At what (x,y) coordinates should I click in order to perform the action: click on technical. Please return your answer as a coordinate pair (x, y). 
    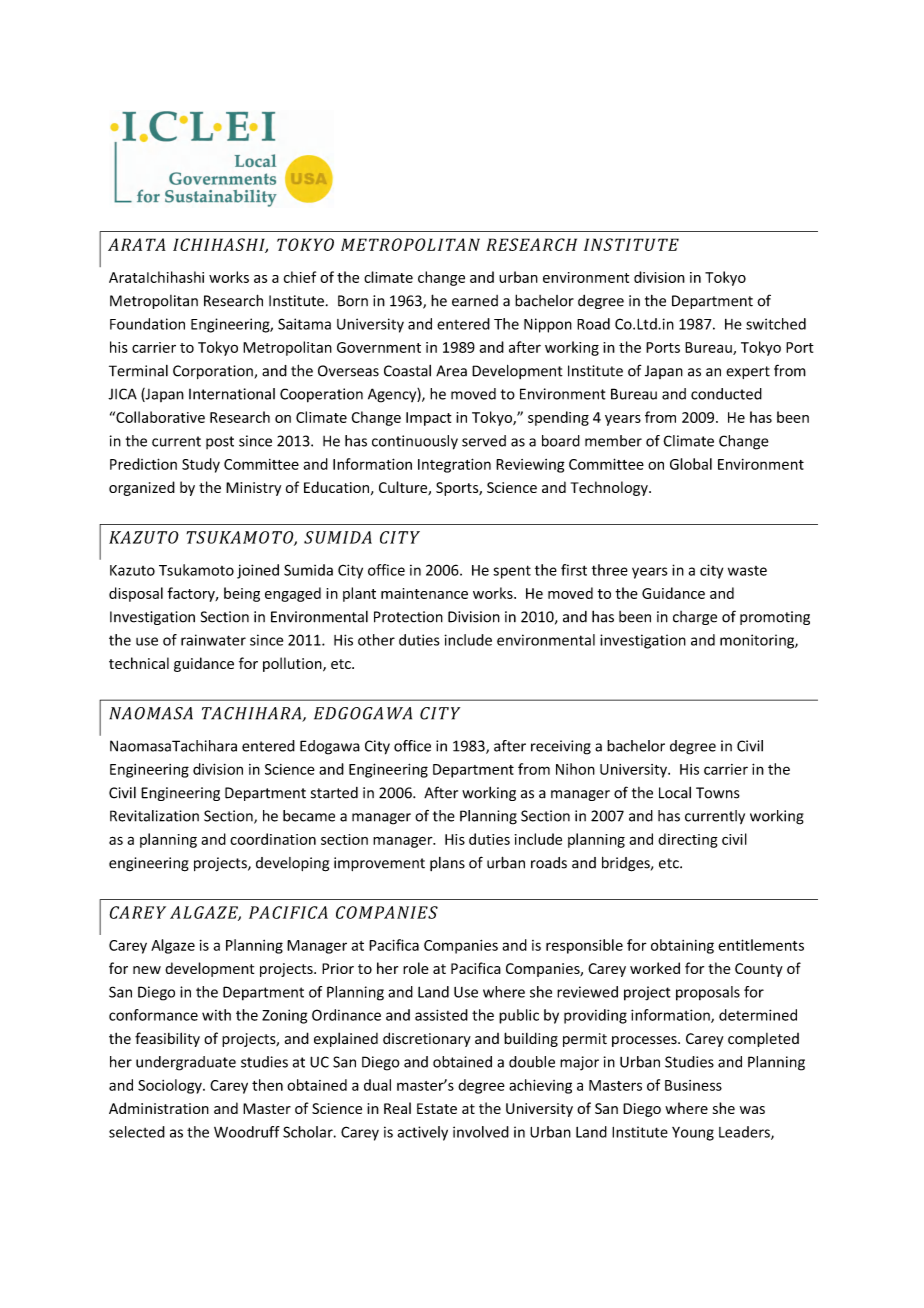
    Looking at the image, I should click on (139, 663).
